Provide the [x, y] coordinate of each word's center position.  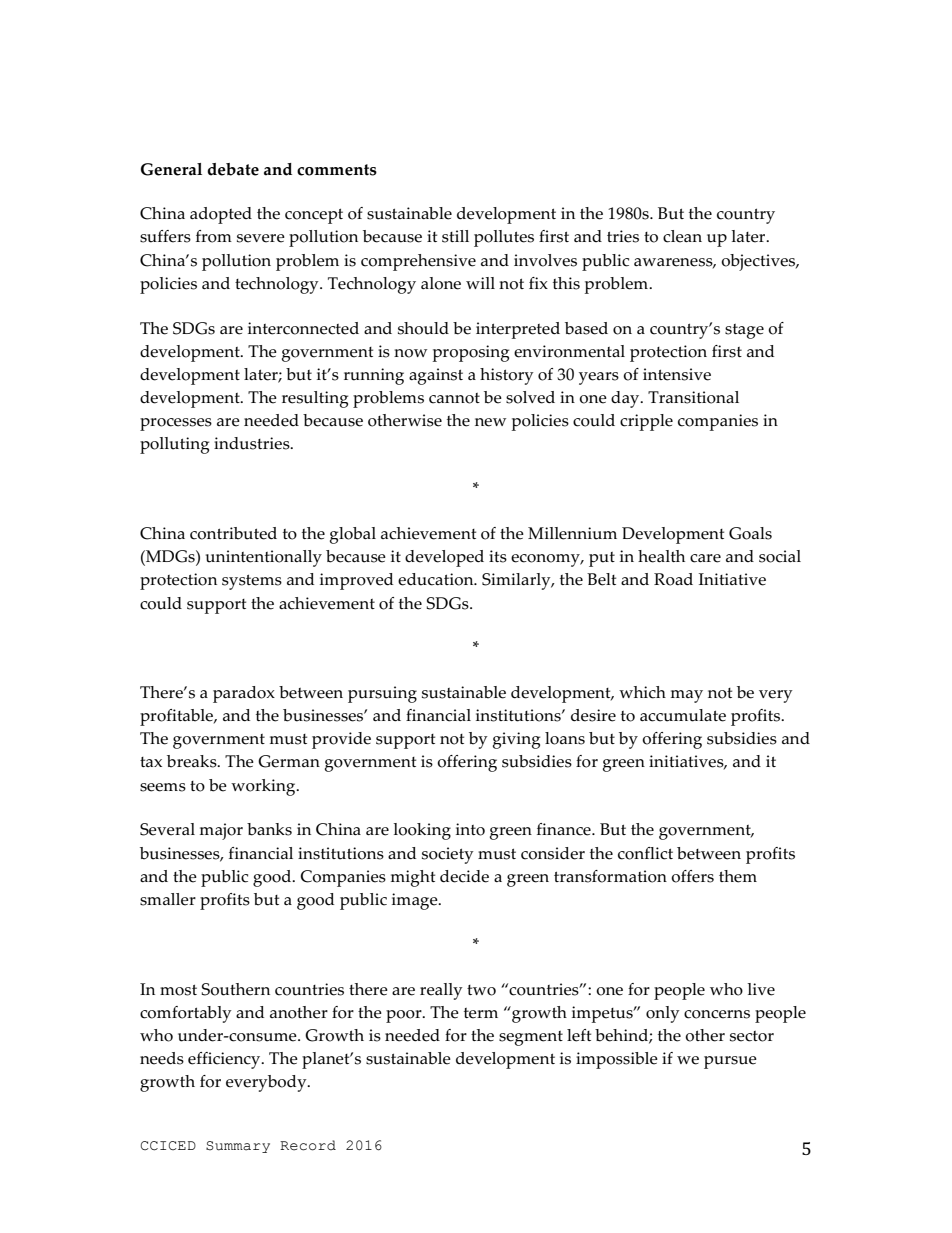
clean [682, 236]
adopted [221, 215]
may [687, 696]
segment [531, 1038]
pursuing [382, 694]
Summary [238, 1147]
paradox [244, 694]
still [455, 236]
